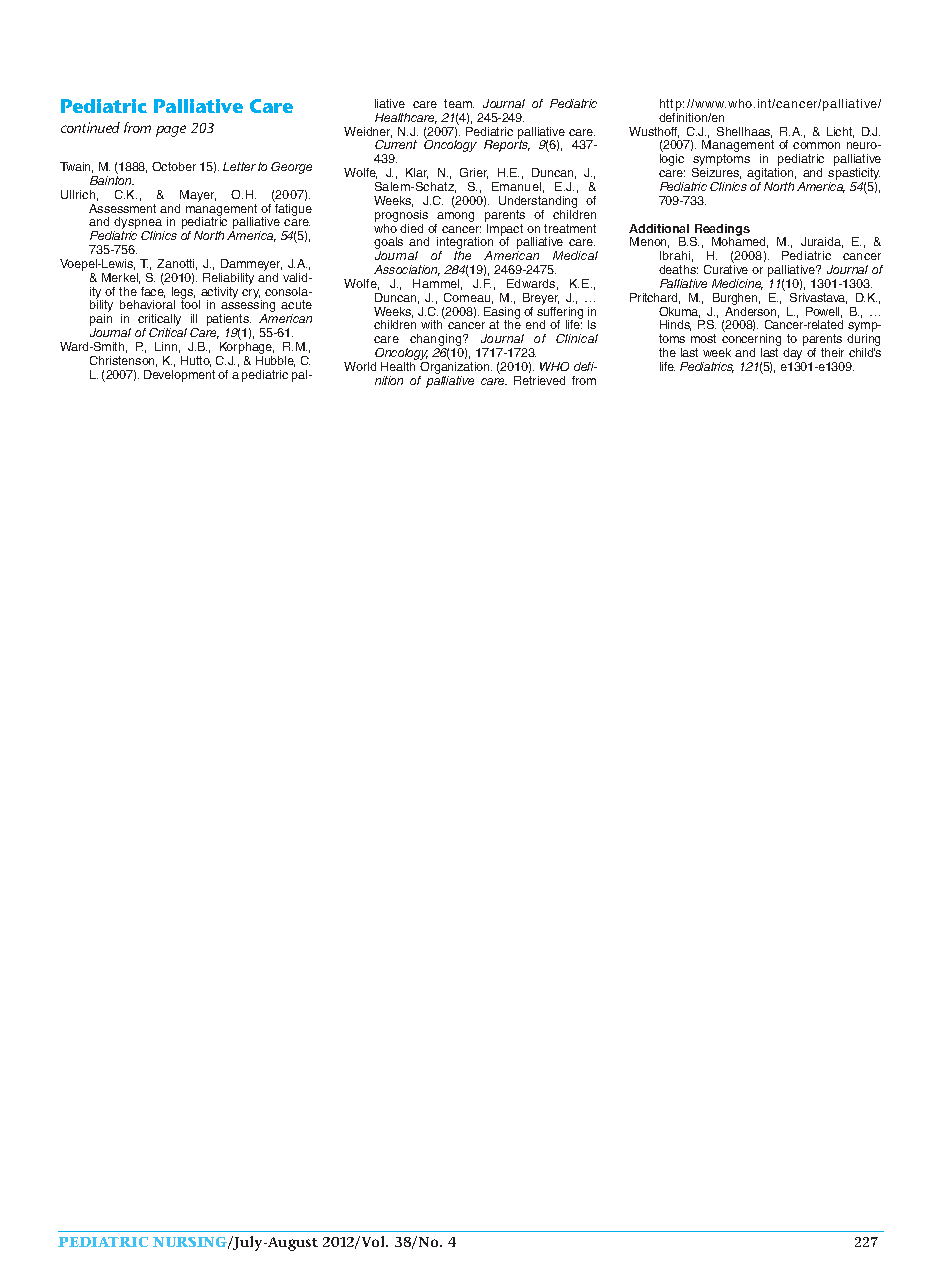  Describe the element at coordinates (455, 369) in the screenshot. I see `Organization` at that location.
